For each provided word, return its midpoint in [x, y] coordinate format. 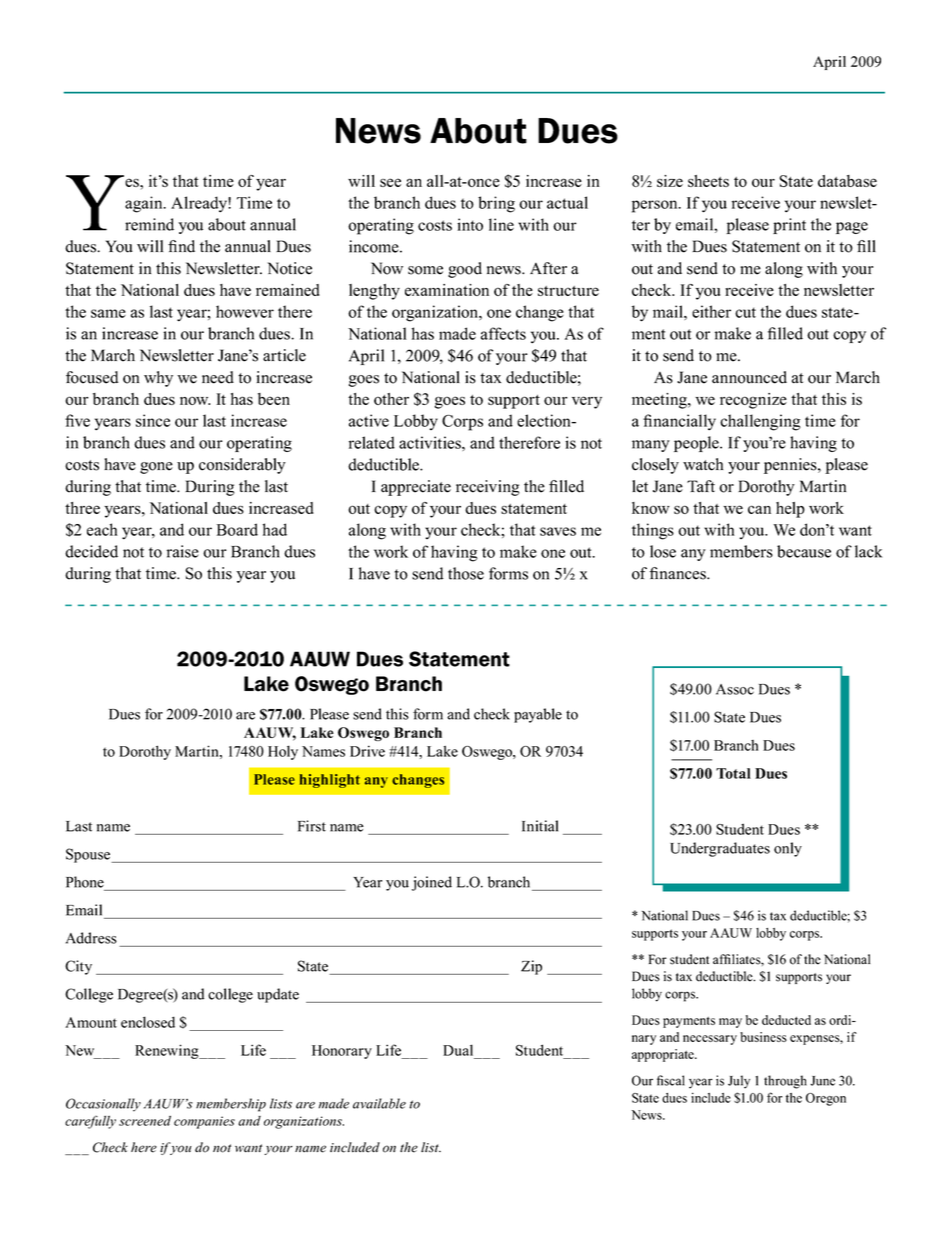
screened [145, 1121]
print [789, 226]
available [379, 1103]
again [145, 204]
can [759, 509]
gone [156, 468]
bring [496, 204]
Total [733, 773]
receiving [488, 488]
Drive [367, 751]
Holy [283, 752]
